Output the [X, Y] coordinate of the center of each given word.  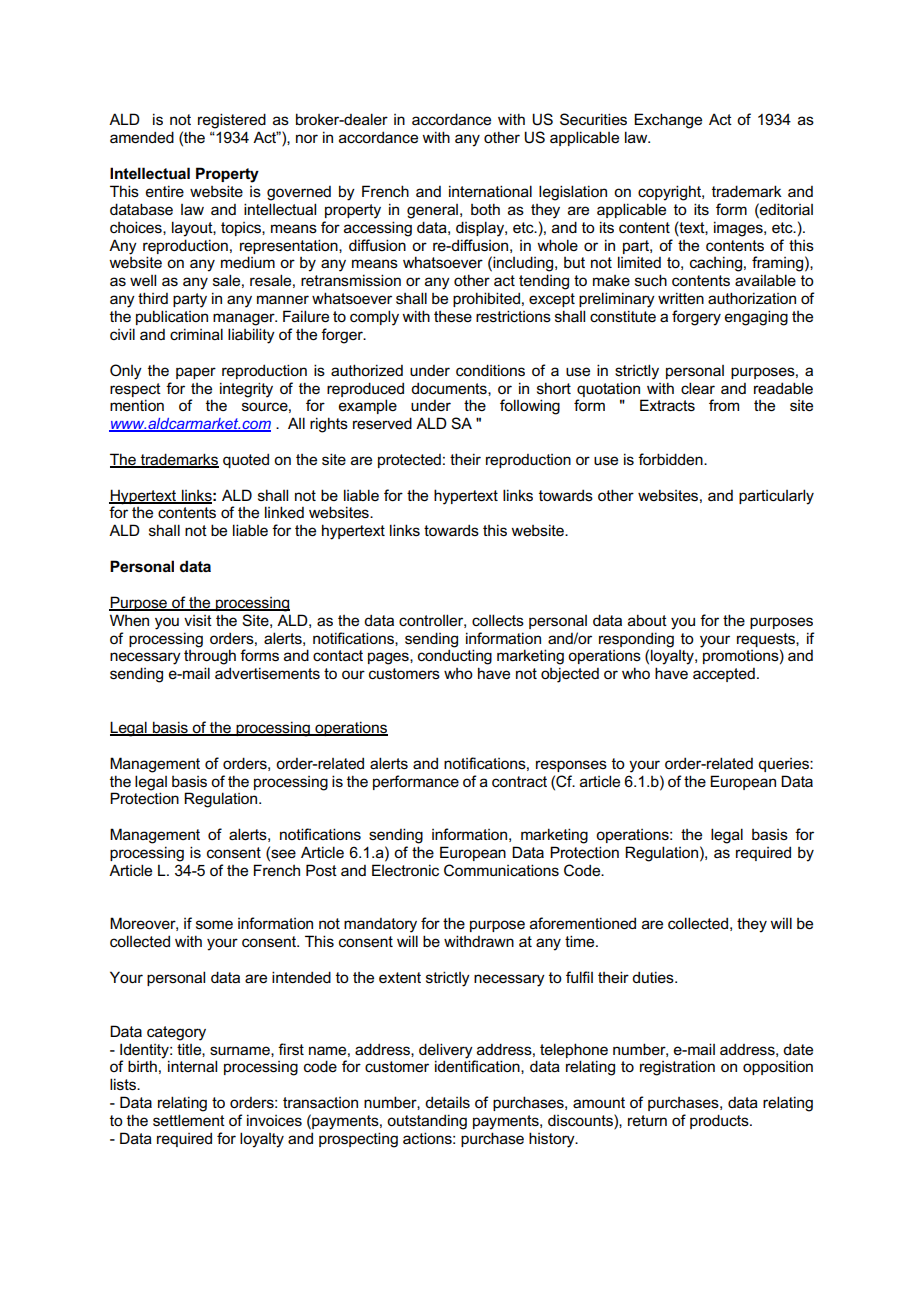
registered [232, 121]
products [720, 1121]
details [447, 1102]
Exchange [668, 121]
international [490, 191]
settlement [189, 1120]
